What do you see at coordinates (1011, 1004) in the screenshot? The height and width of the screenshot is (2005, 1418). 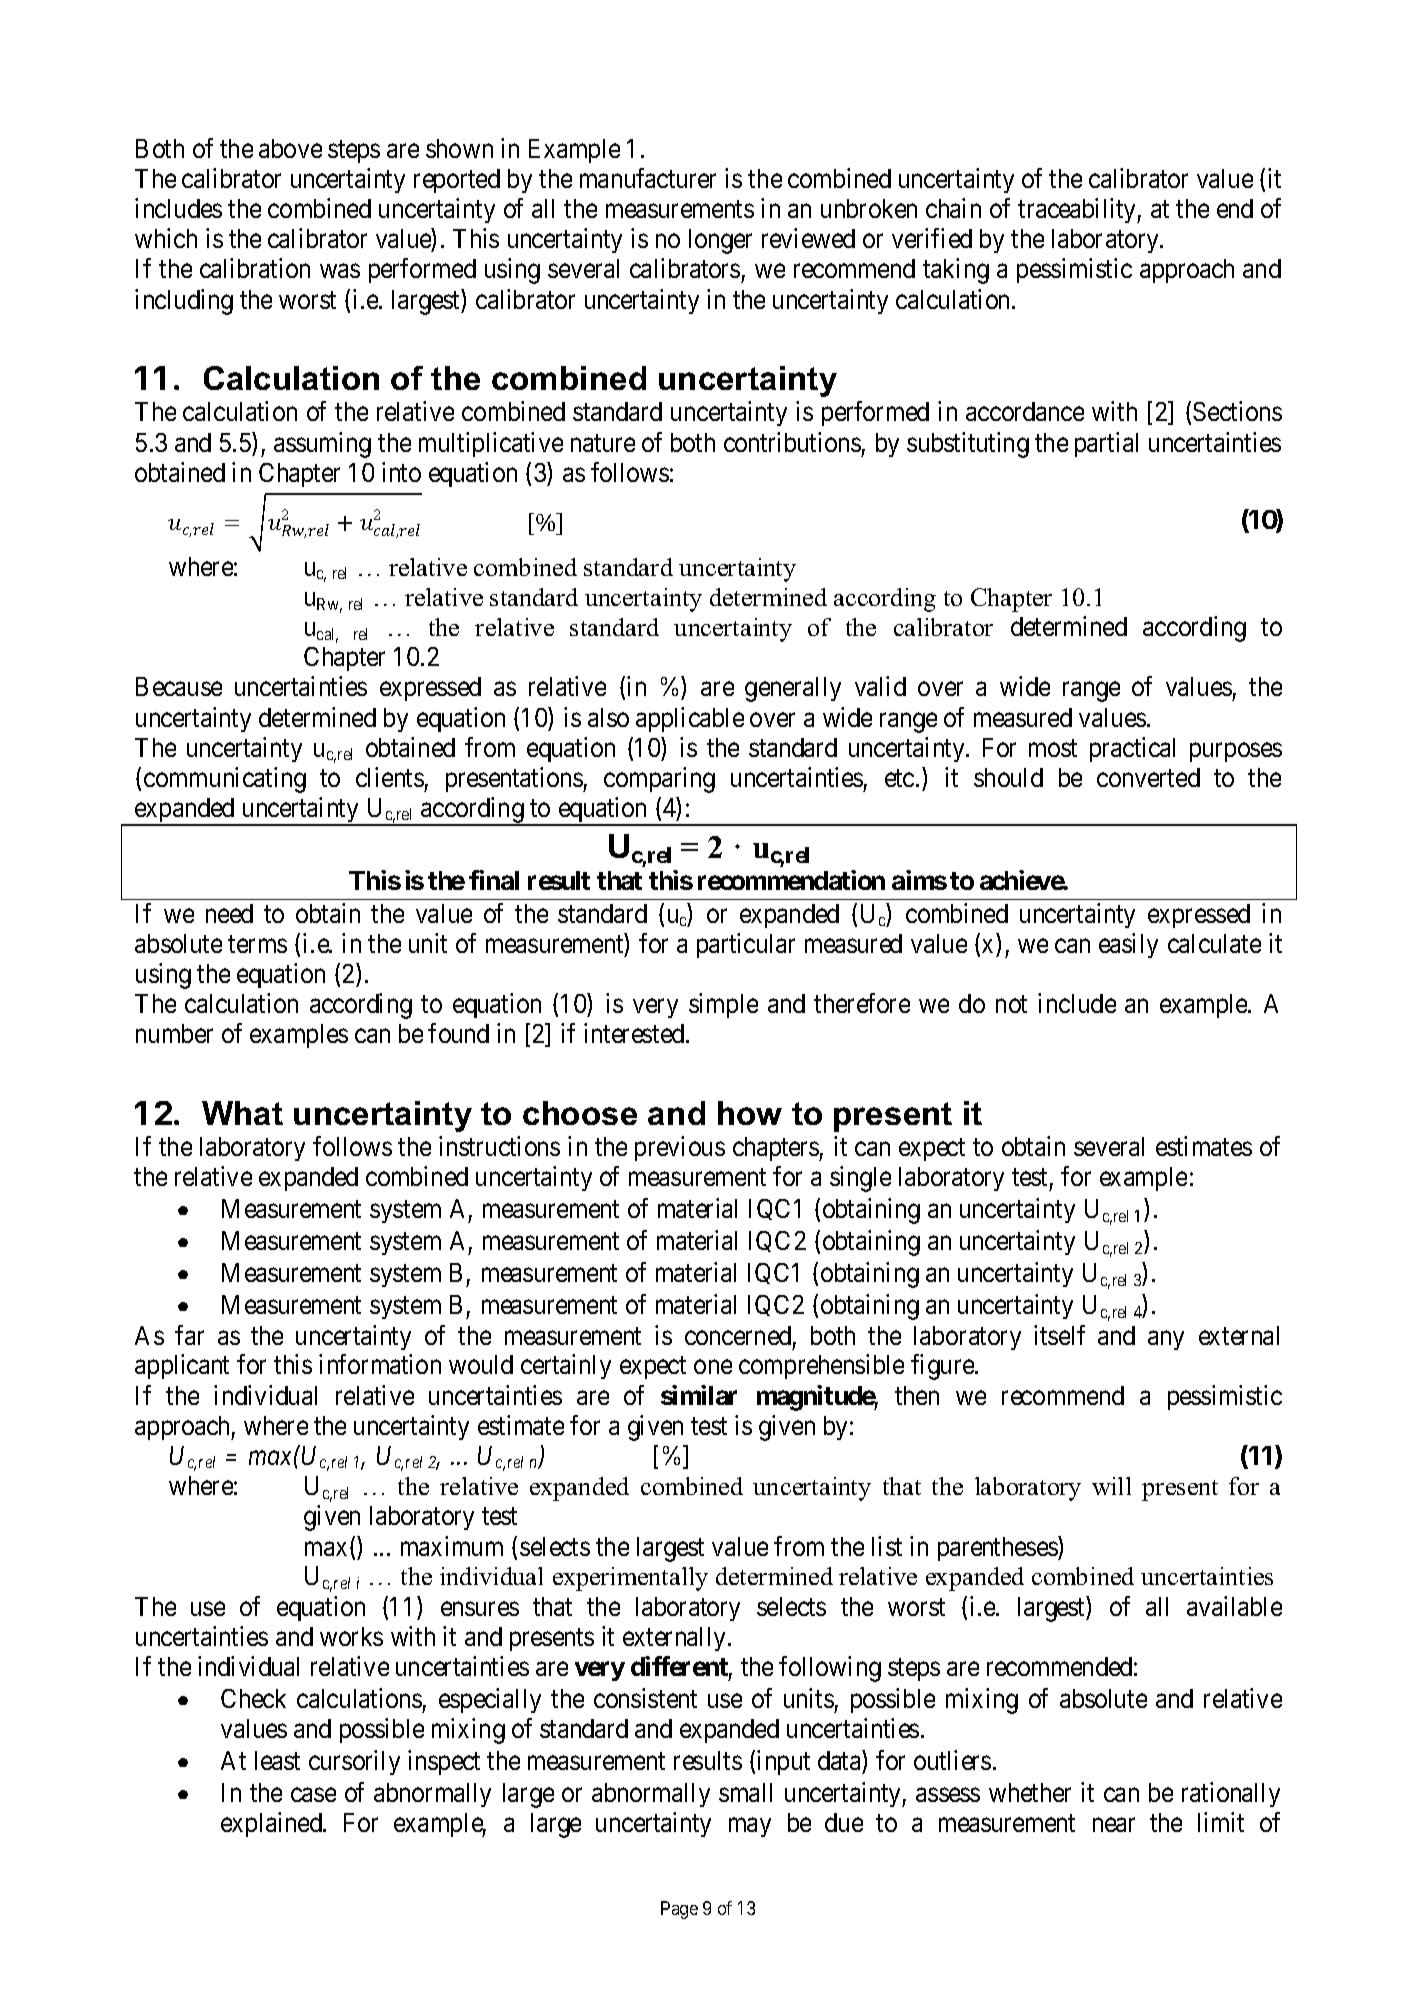 I see `not` at bounding box center [1011, 1004].
